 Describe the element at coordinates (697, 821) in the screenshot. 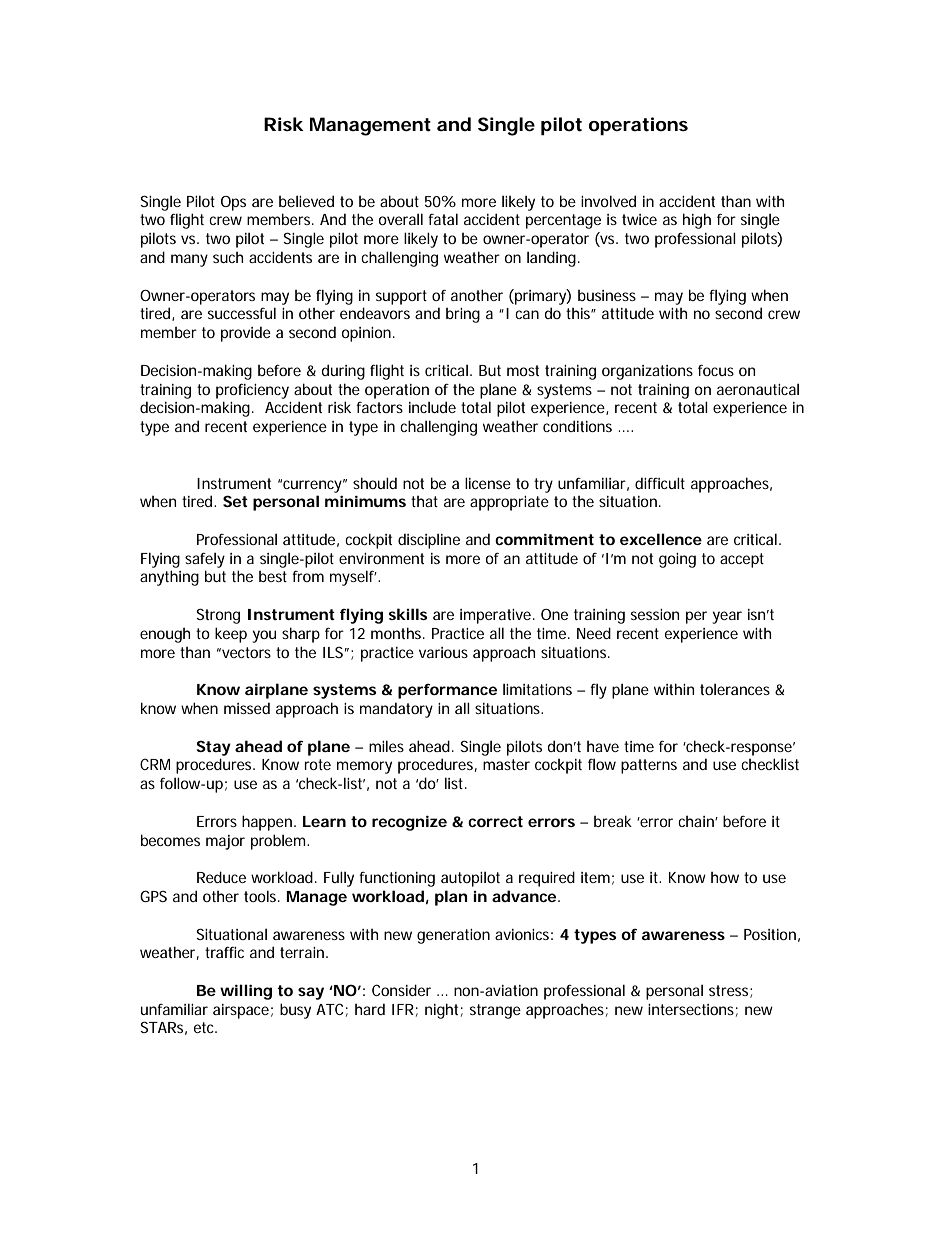

I see `chain` at that location.
